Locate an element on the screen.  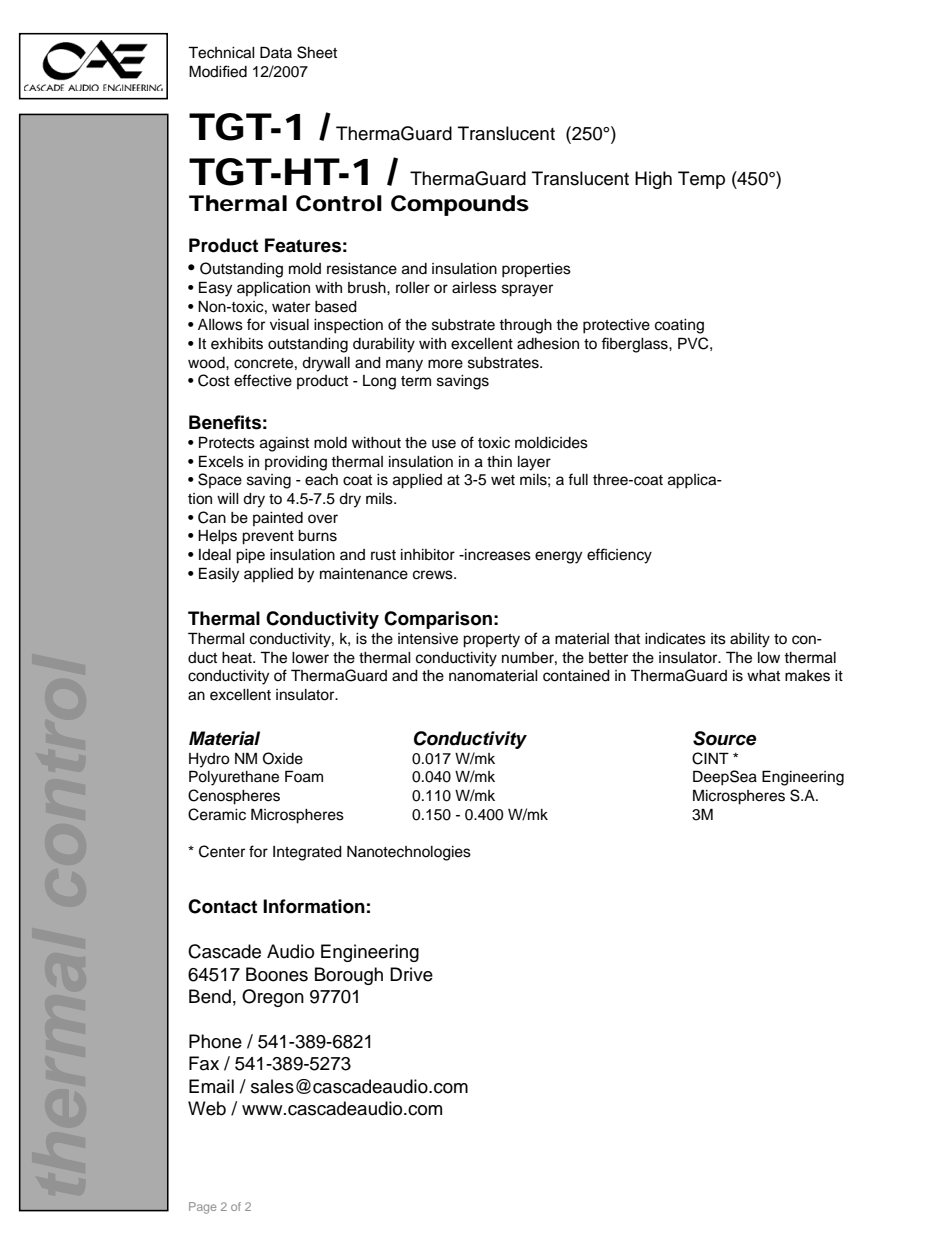
Temp is located at coordinates (701, 180).
